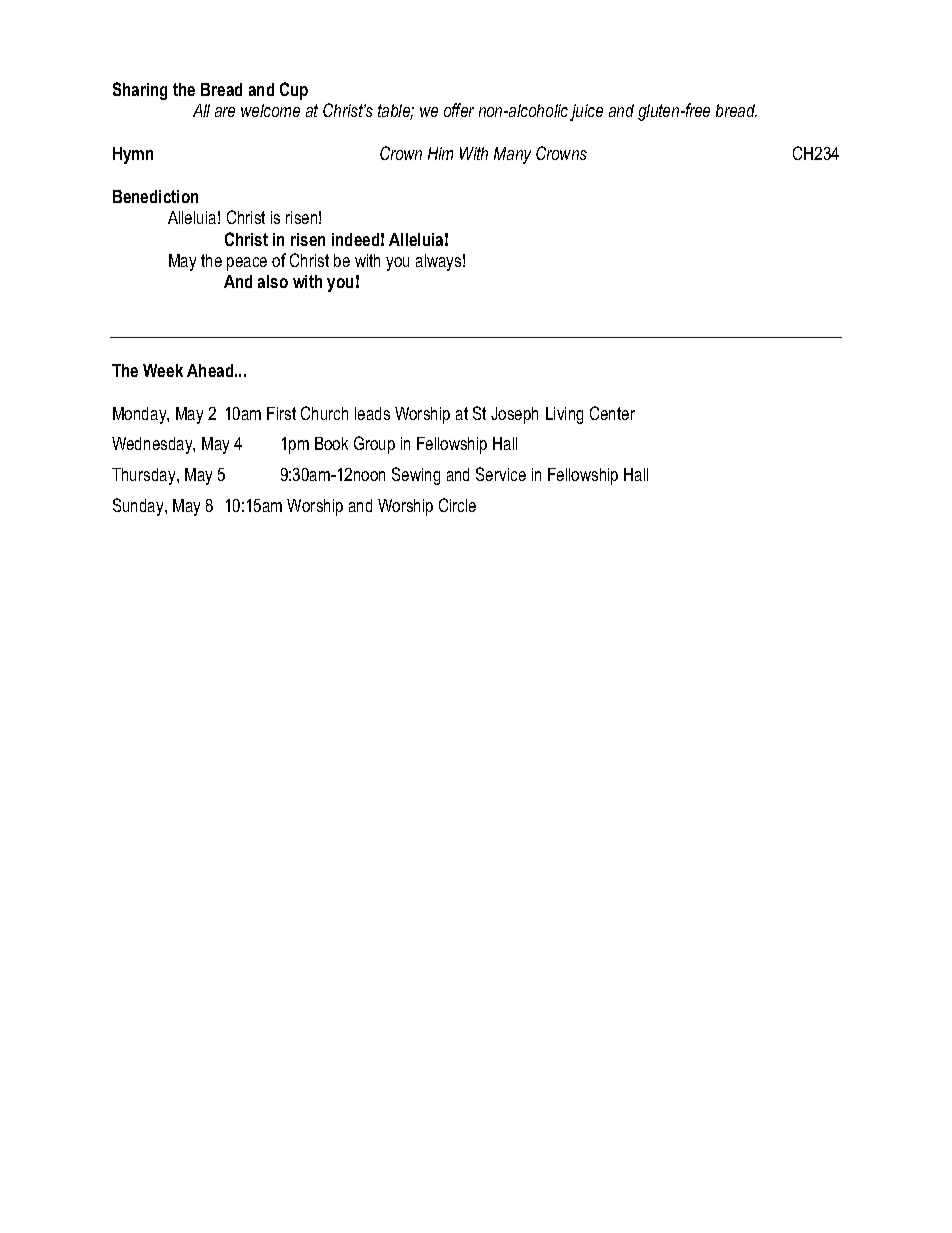  I want to click on leads, so click(372, 413).
